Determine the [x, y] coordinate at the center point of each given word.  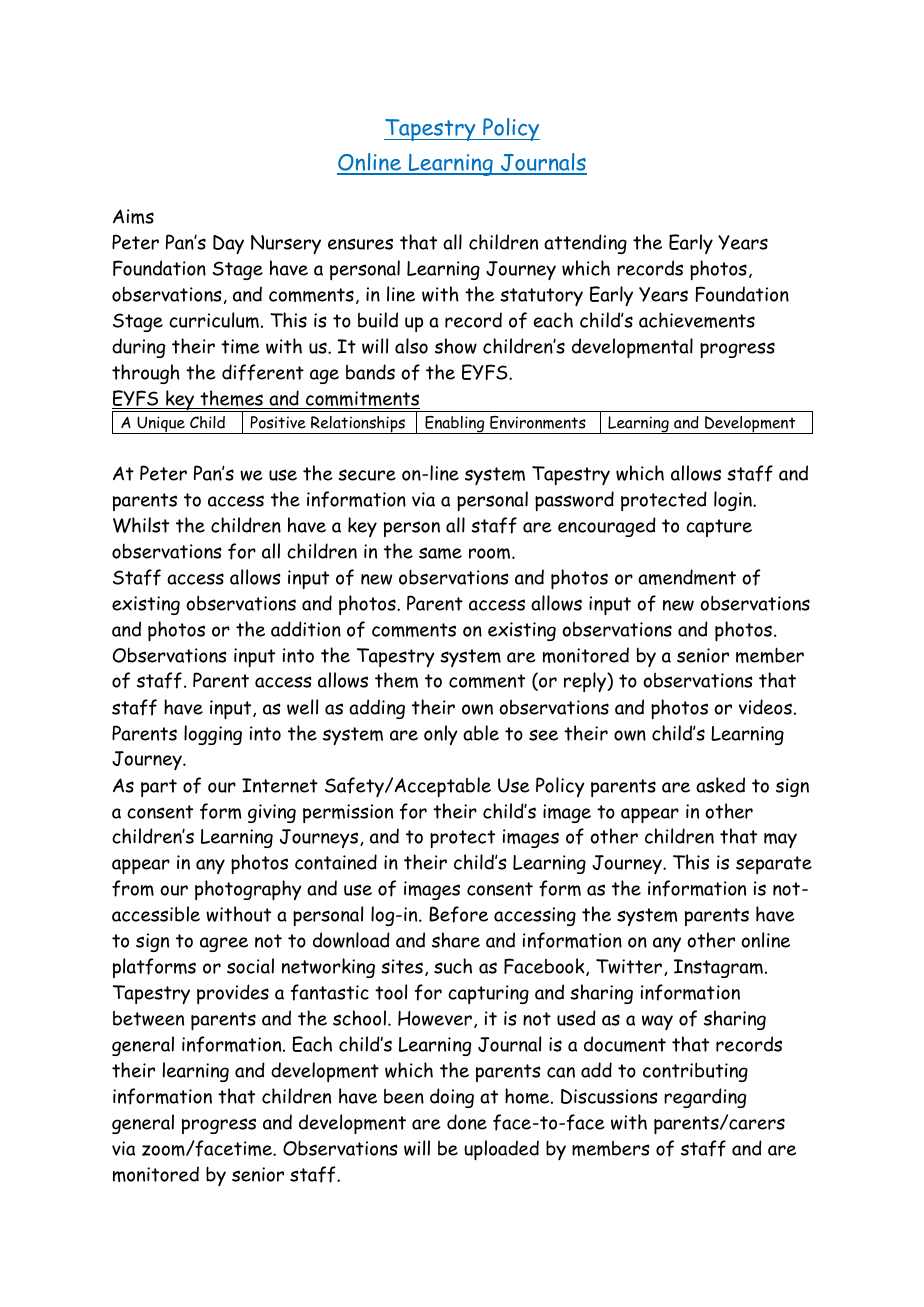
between [148, 1018]
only [441, 735]
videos [765, 707]
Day [228, 244]
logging [213, 735]
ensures [360, 244]
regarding [705, 1098]
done [467, 1122]
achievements [697, 320]
